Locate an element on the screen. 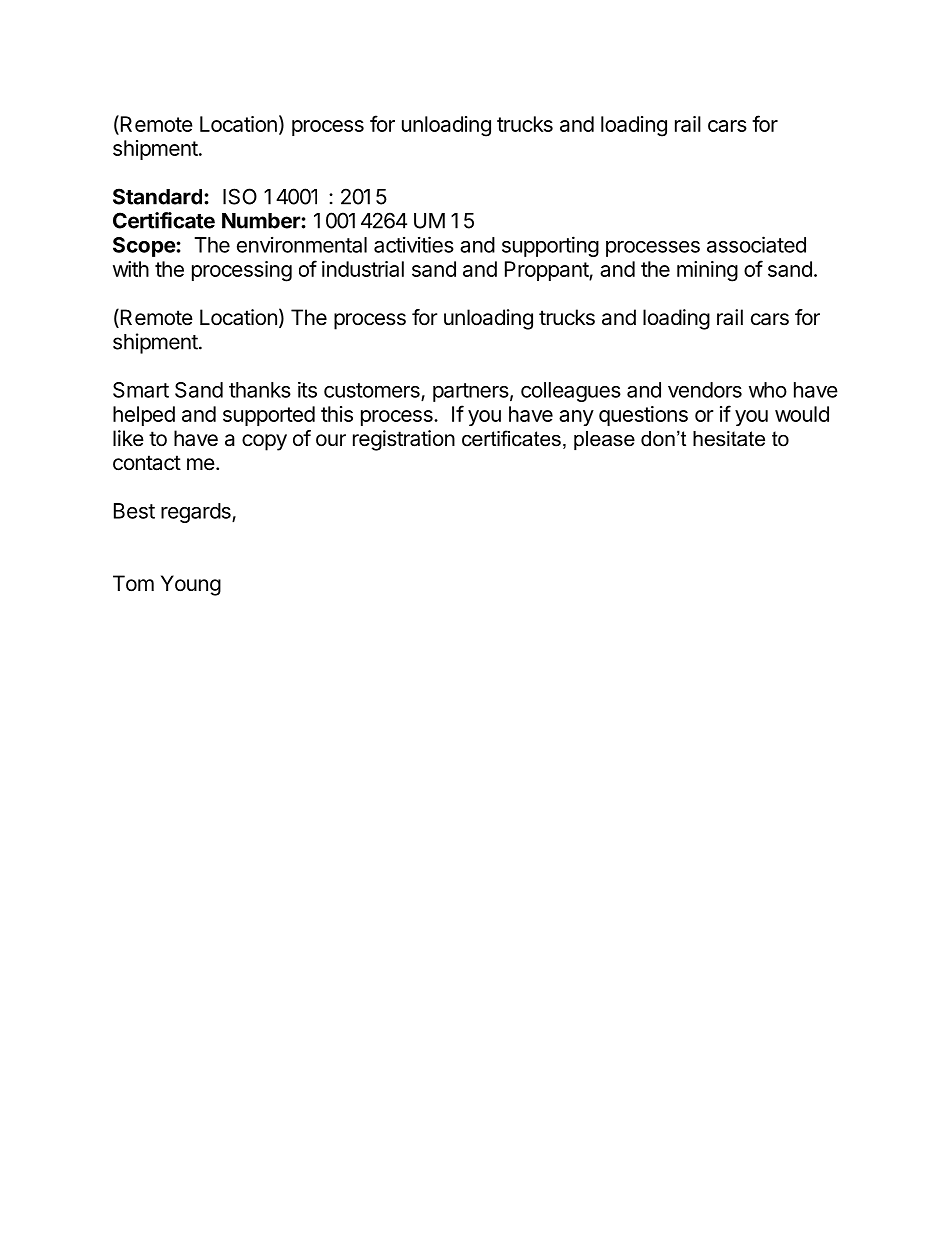 This screenshot has width=952, height=1233. Young is located at coordinates (191, 585).
